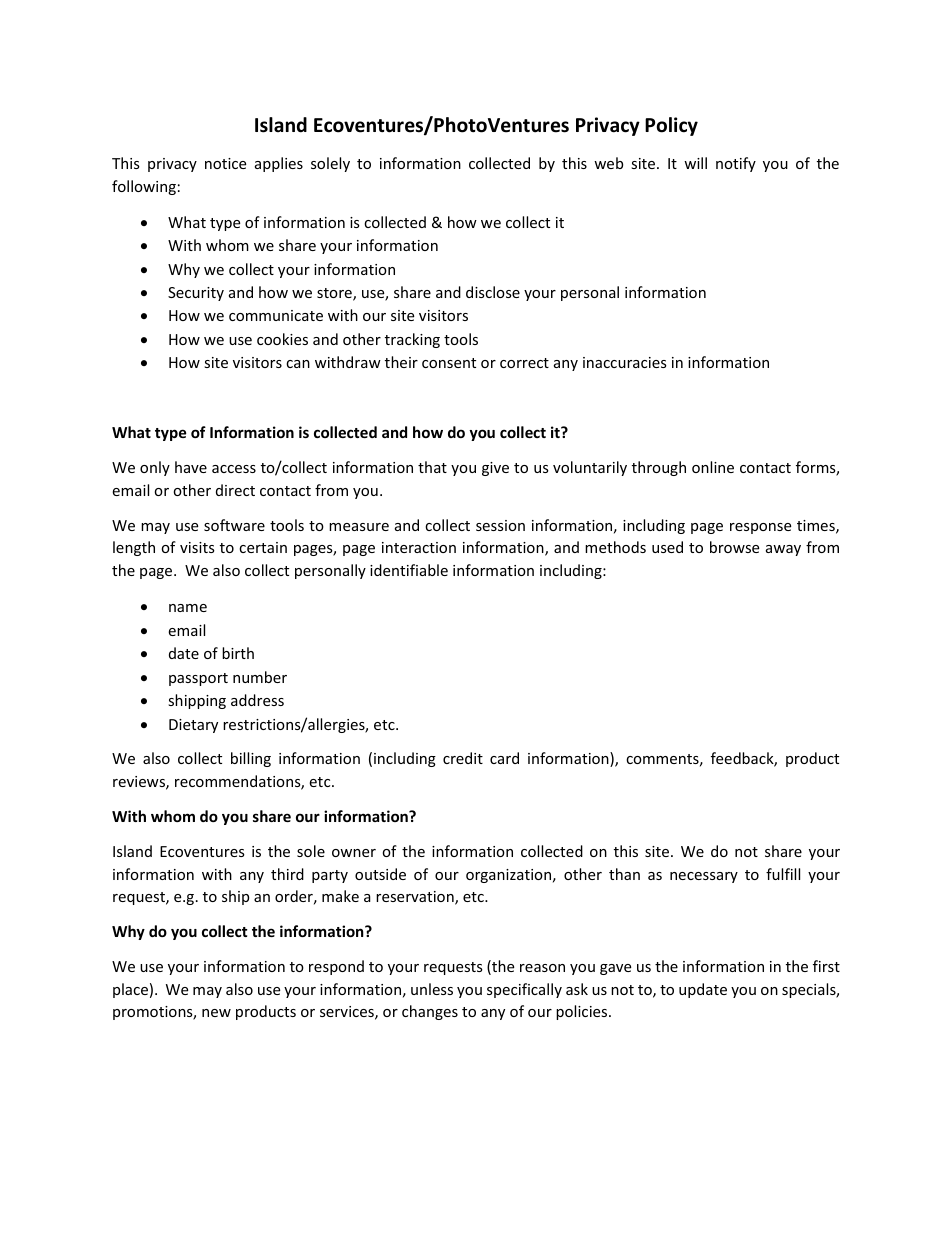 This page has width=952, height=1233. What do you see at coordinates (419, 547) in the page?
I see `interaction` at bounding box center [419, 547].
